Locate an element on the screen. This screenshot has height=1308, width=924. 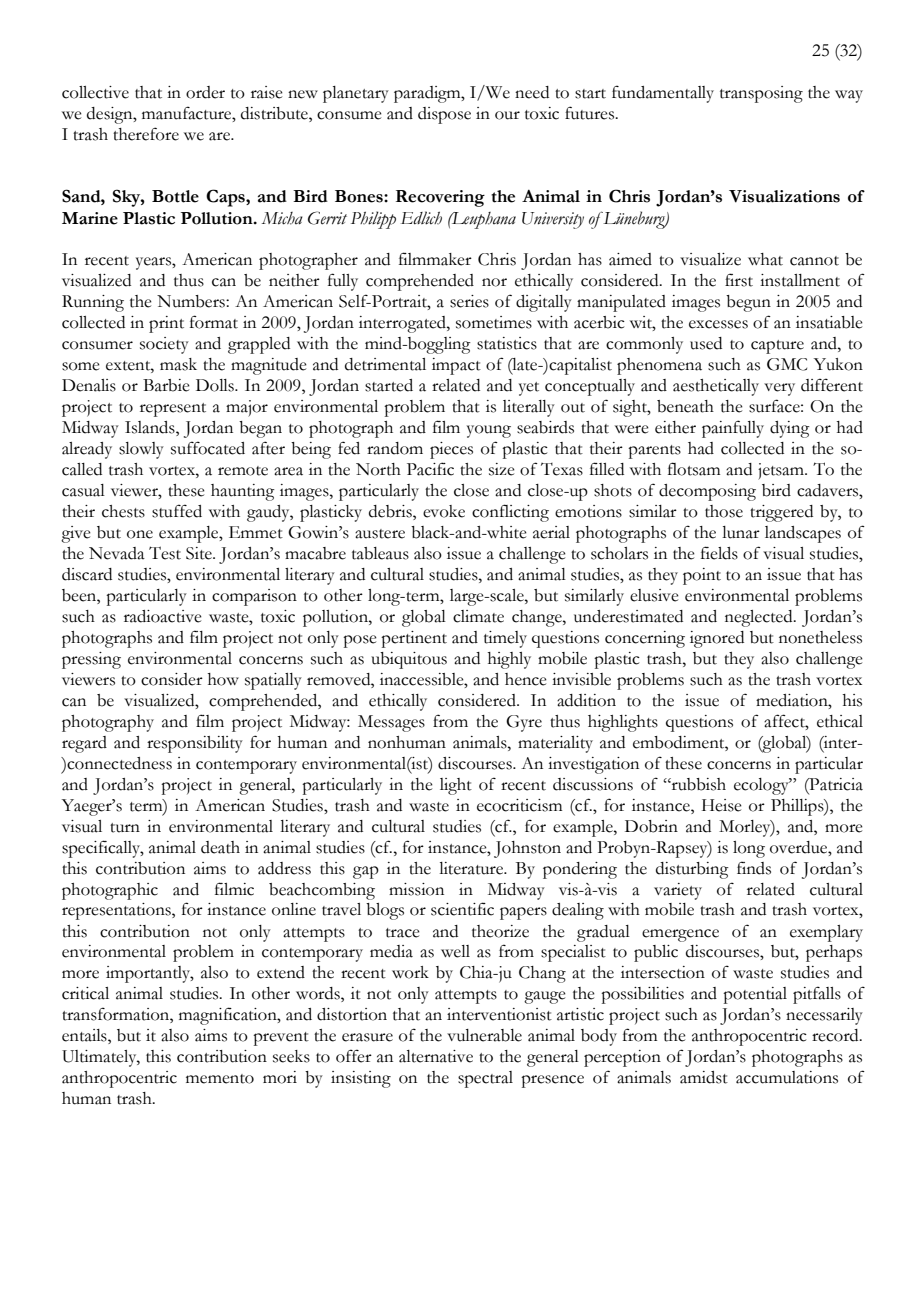
therefore is located at coordinates (146, 134).
